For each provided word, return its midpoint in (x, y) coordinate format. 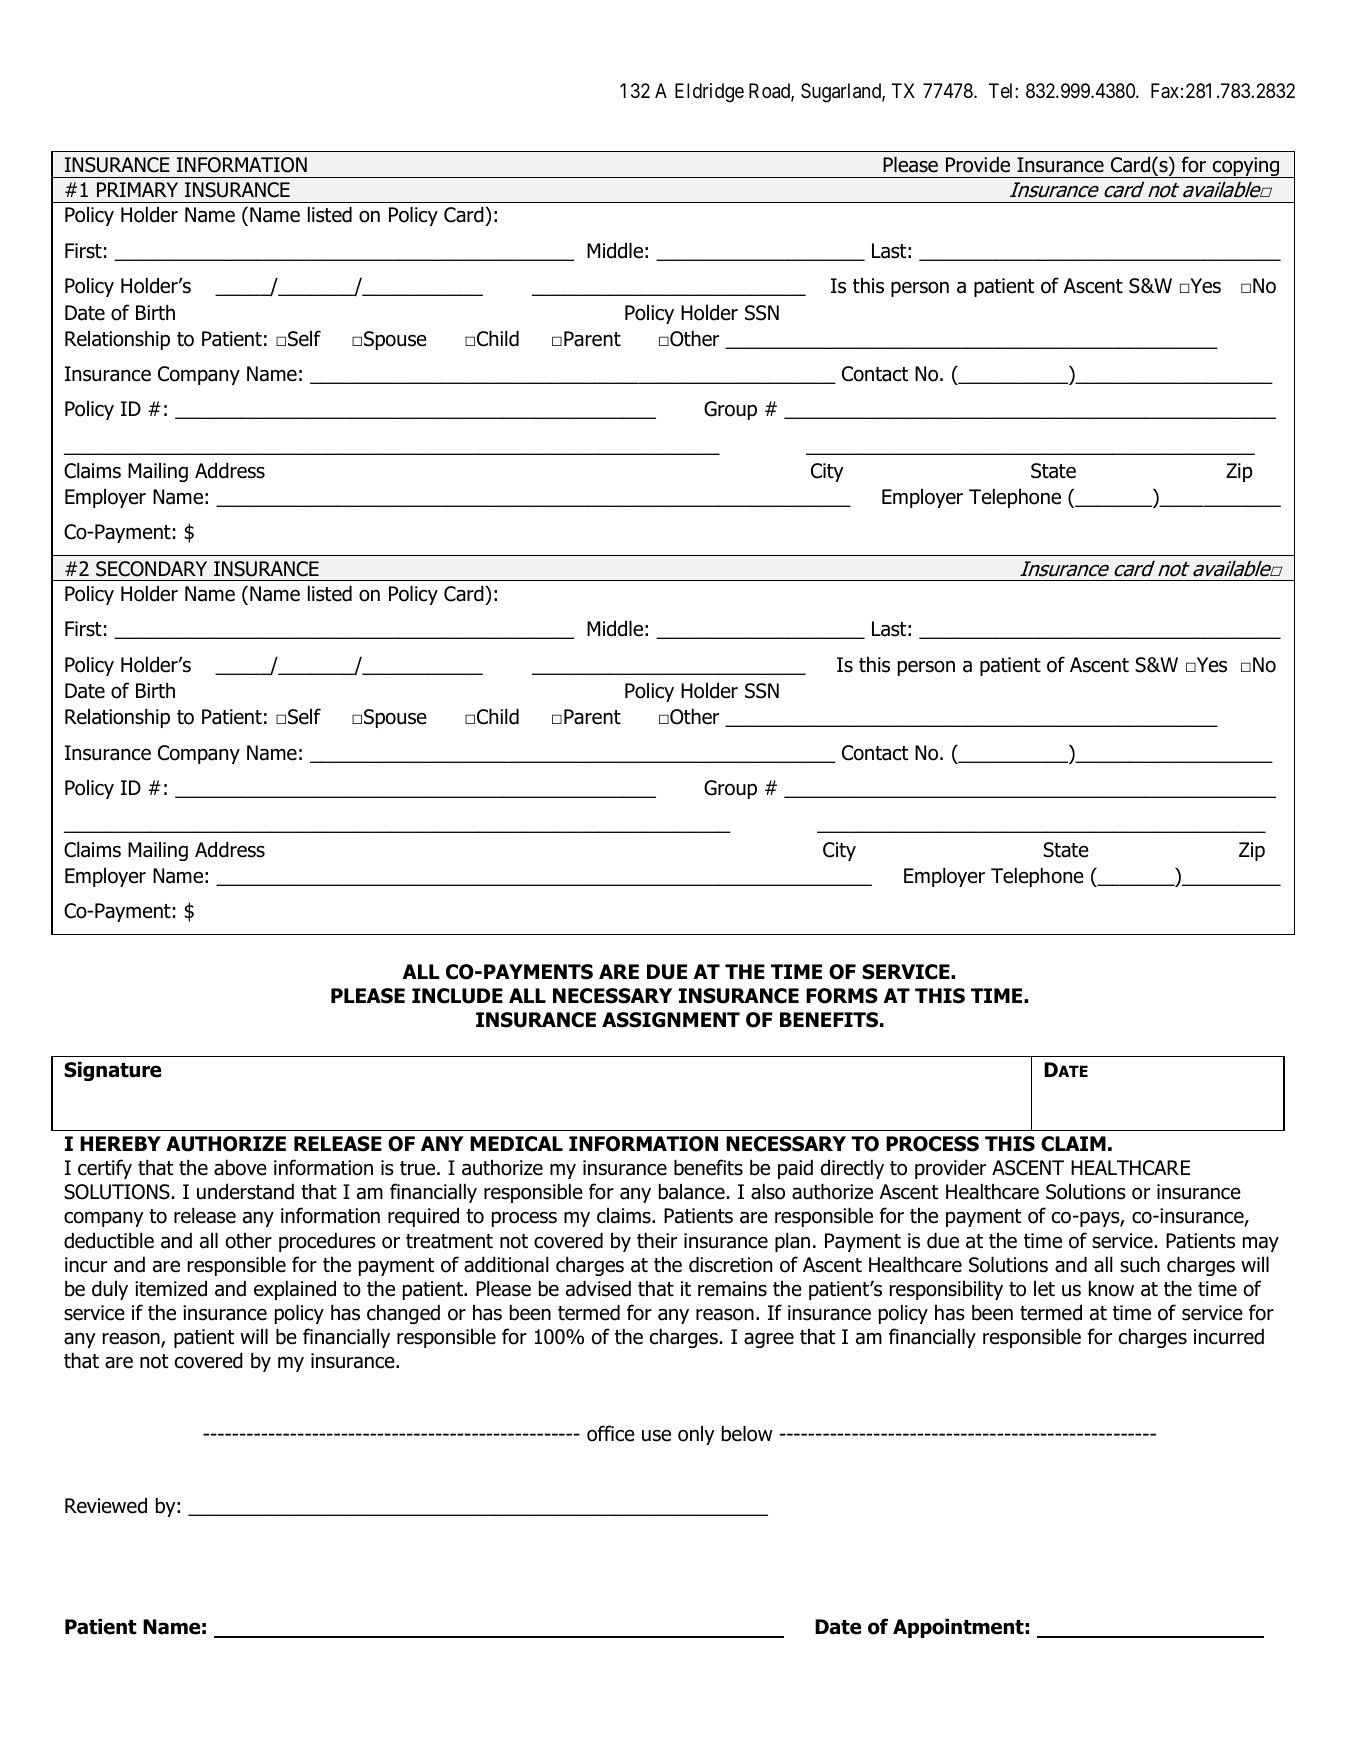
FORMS (842, 996)
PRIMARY (137, 189)
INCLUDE (457, 996)
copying (1246, 167)
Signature (112, 1071)
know (1111, 1288)
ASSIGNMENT (671, 1020)
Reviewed (106, 1505)
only (696, 1435)
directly (852, 1169)
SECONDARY (151, 569)
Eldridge (709, 93)
